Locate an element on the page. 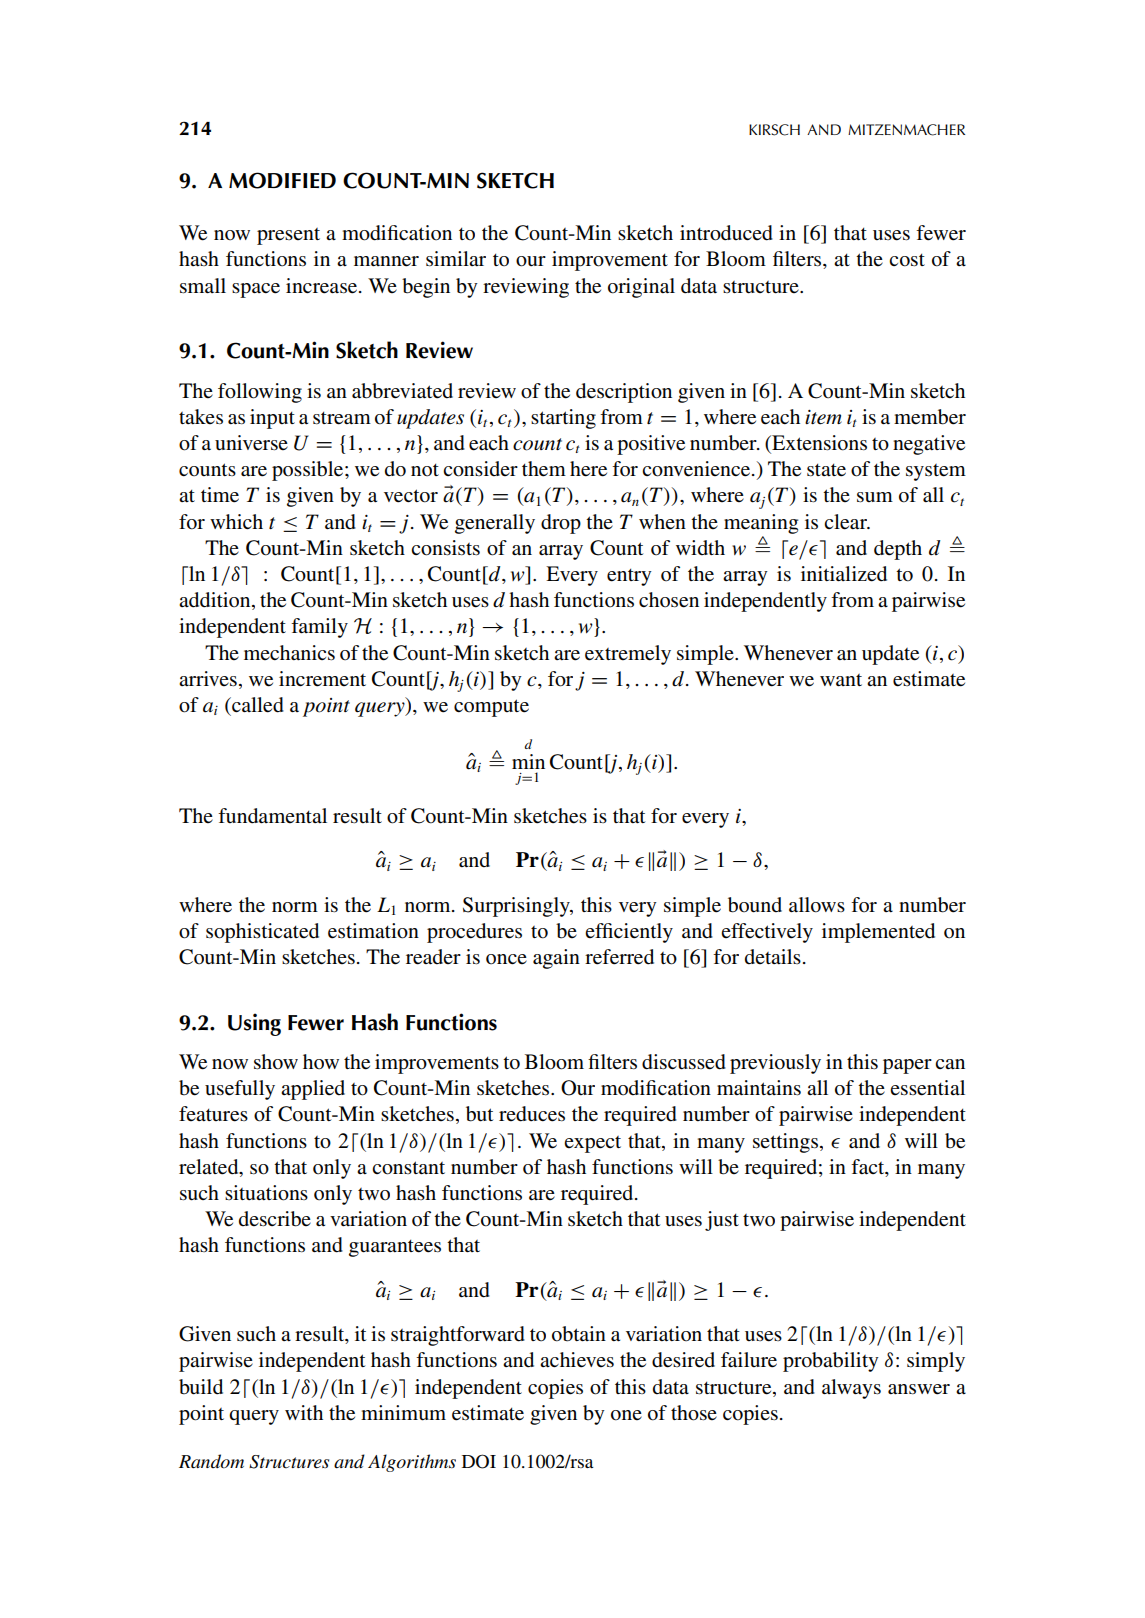  implemented is located at coordinates (878, 933).
